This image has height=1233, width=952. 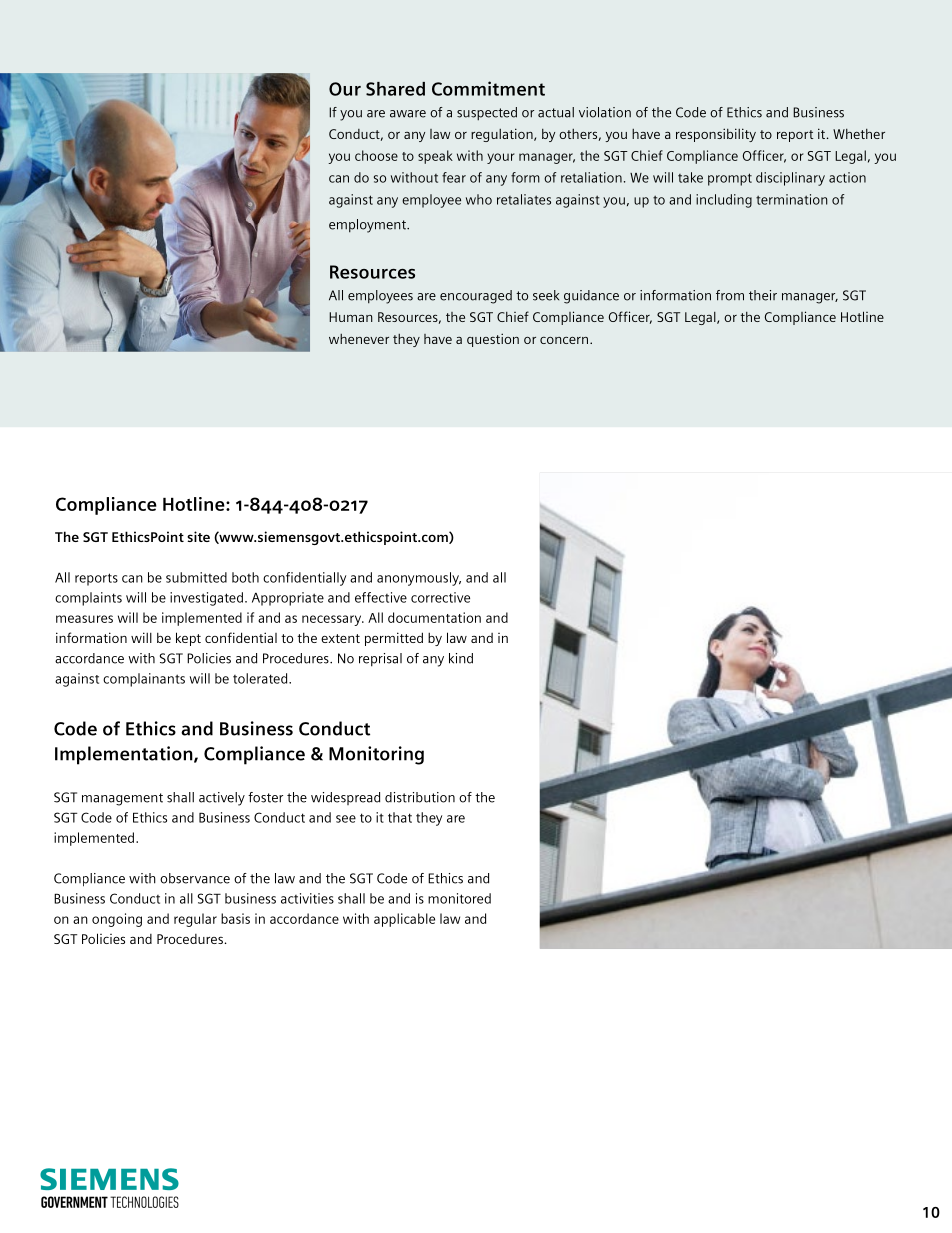 What do you see at coordinates (195, 878) in the image?
I see `observance` at bounding box center [195, 878].
